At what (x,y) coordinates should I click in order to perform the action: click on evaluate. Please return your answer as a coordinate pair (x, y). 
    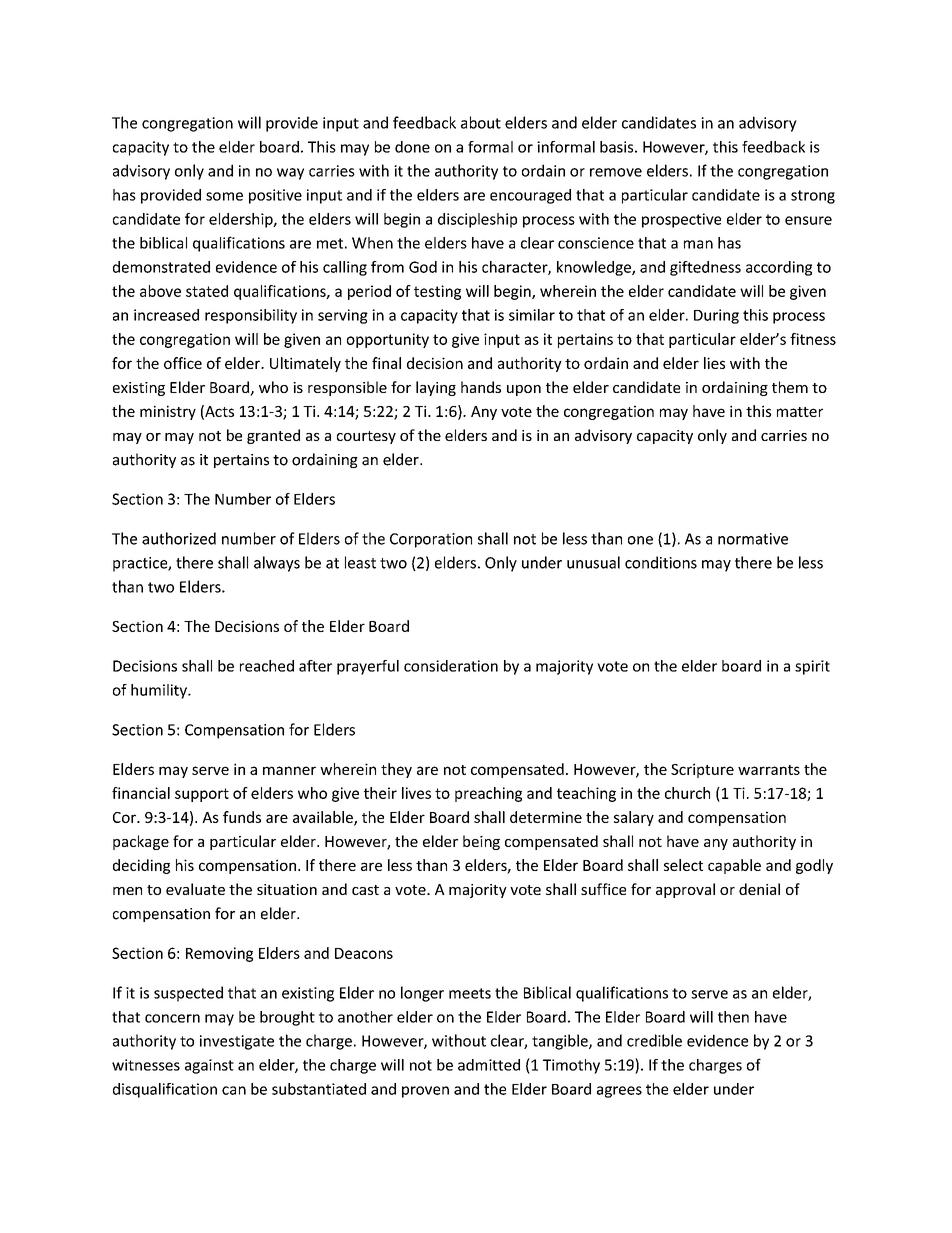
    Looking at the image, I should click on (195, 889).
